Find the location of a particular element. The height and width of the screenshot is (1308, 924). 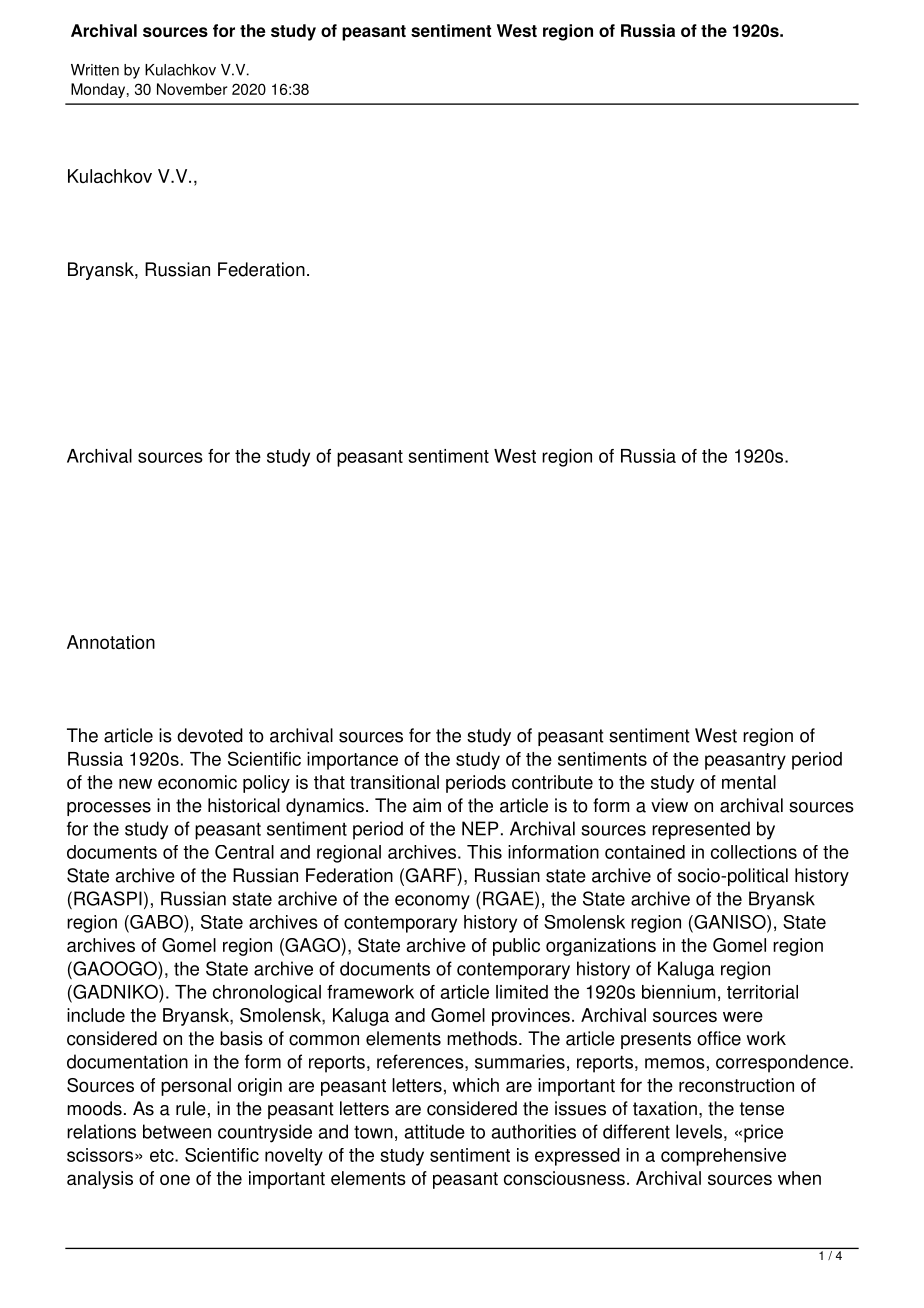

mental is located at coordinates (749, 782).
